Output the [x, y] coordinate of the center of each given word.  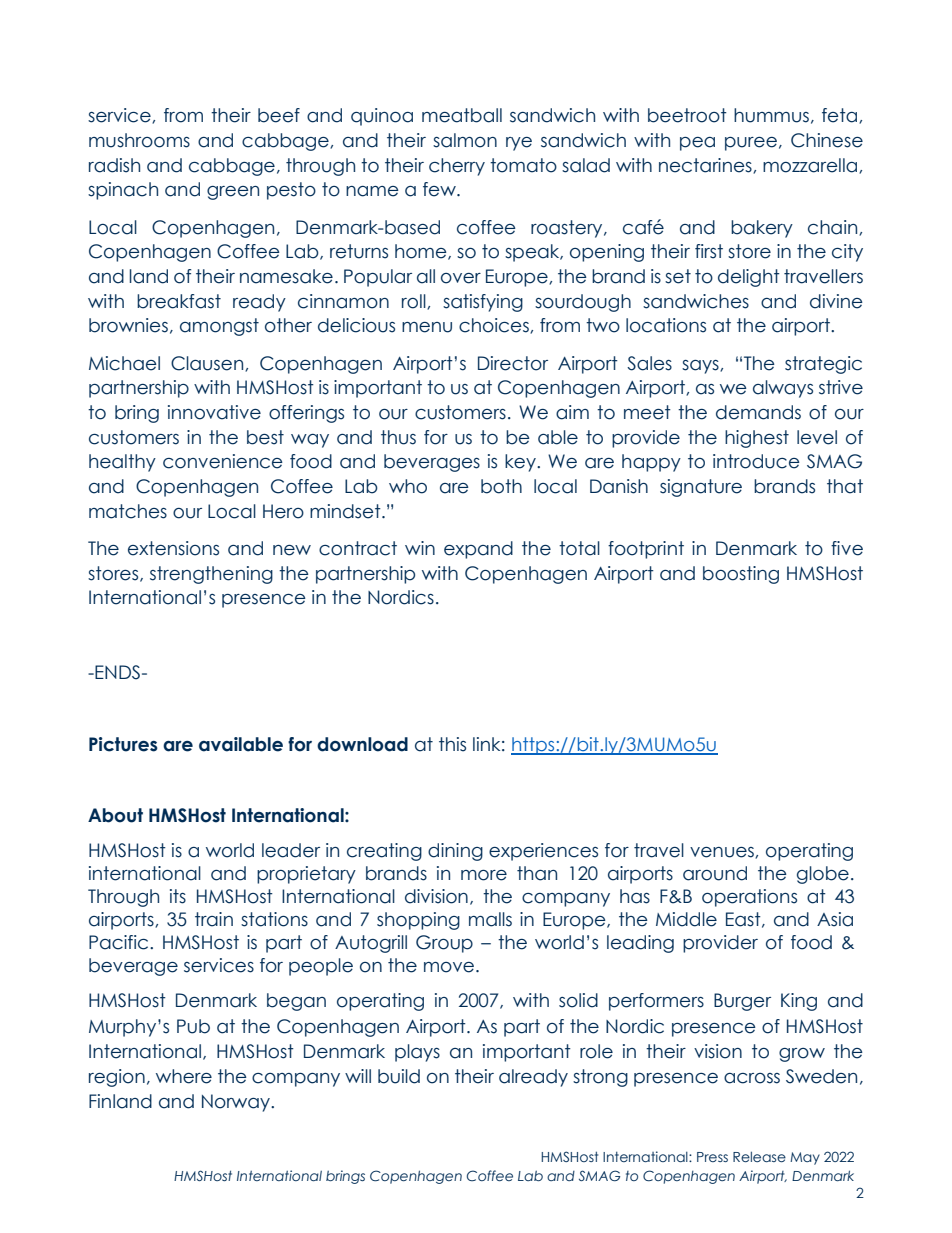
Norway [237, 1103]
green [233, 193]
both [501, 486]
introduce [756, 461]
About [115, 815]
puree [751, 144]
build [399, 1076]
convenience [223, 461]
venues [723, 853]
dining [455, 852]
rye [519, 144]
